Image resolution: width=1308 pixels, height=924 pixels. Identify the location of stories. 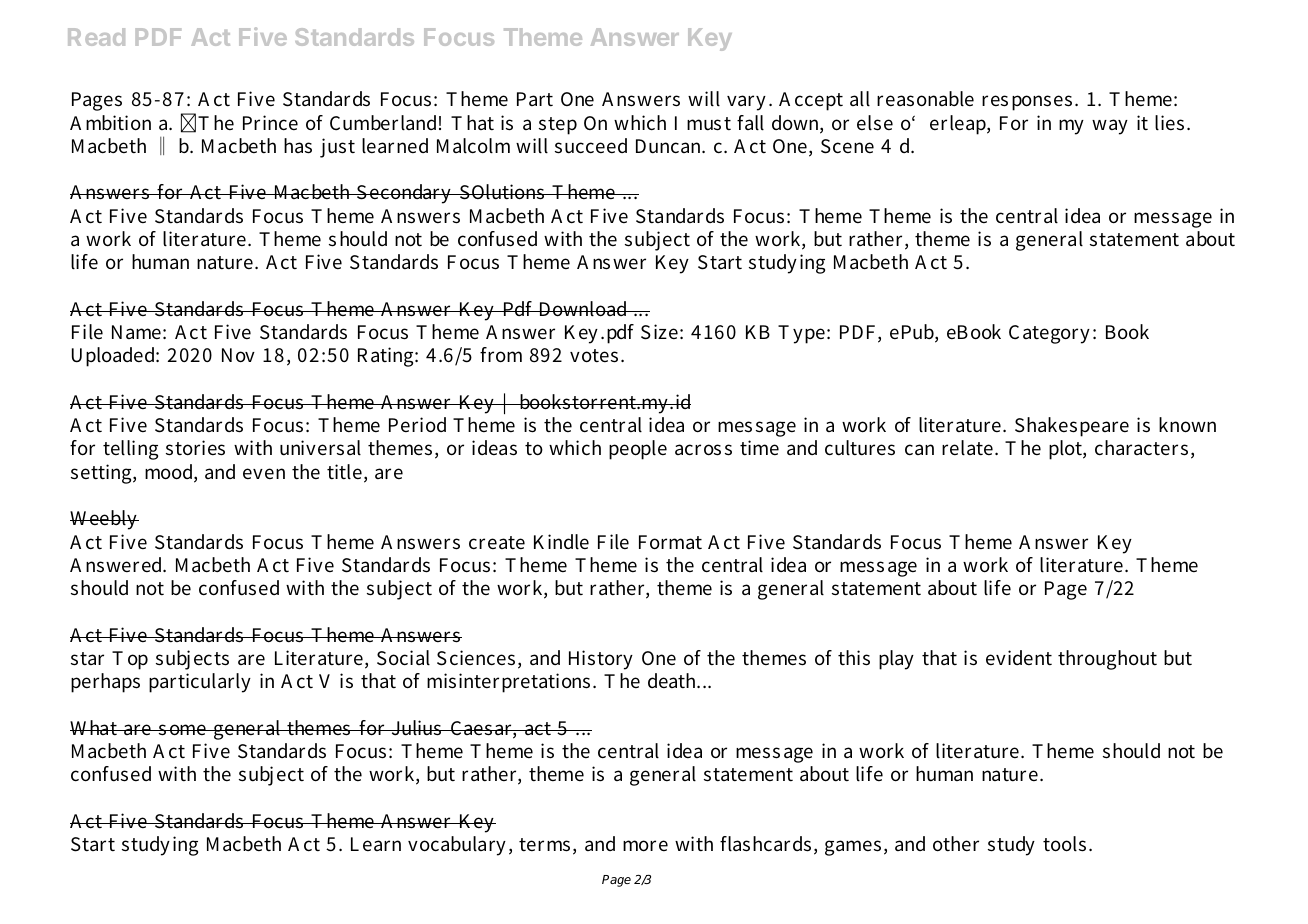
(195, 448).
